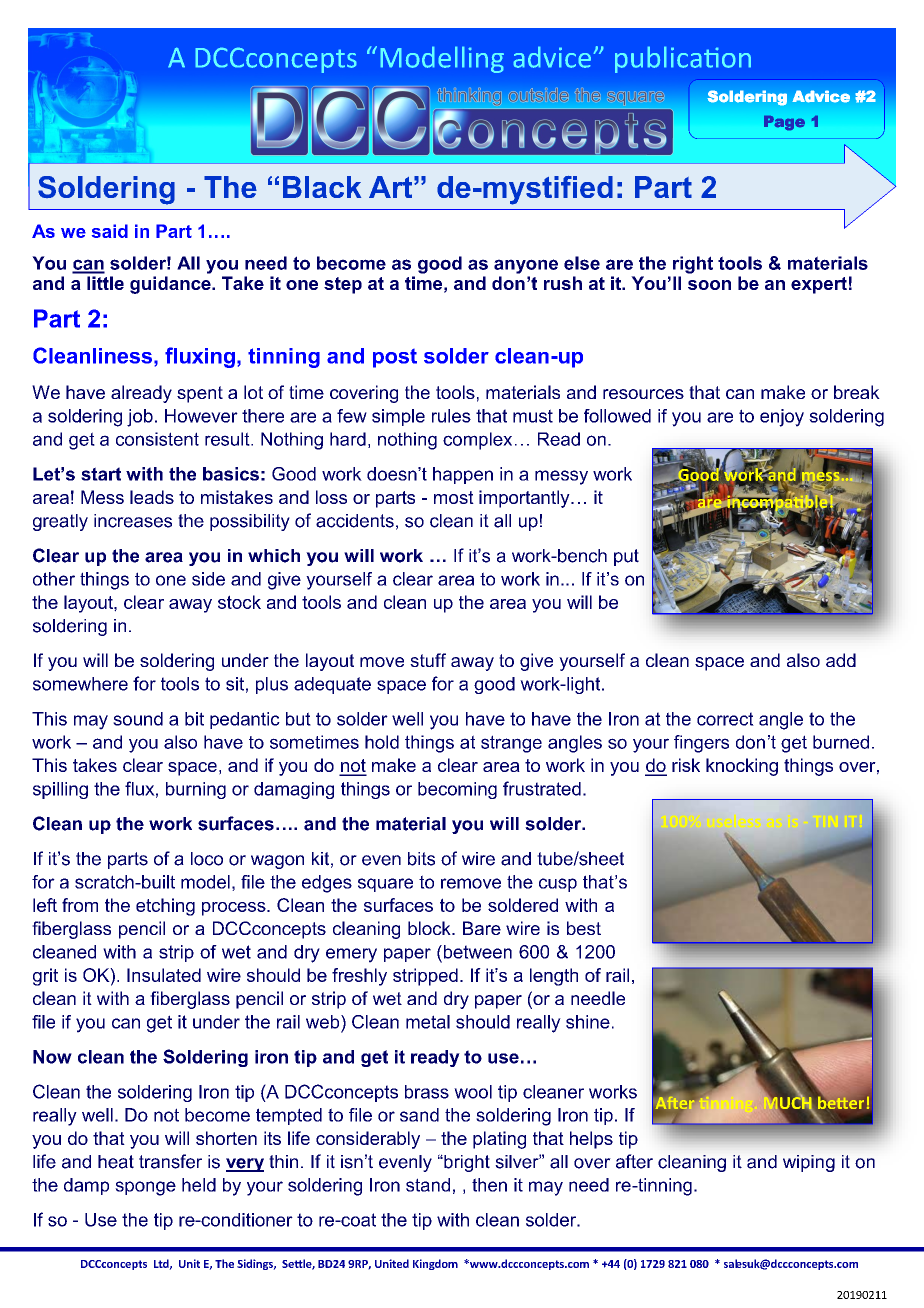 The image size is (924, 1308). Describe the element at coordinates (196, 790) in the screenshot. I see `burning` at that location.
